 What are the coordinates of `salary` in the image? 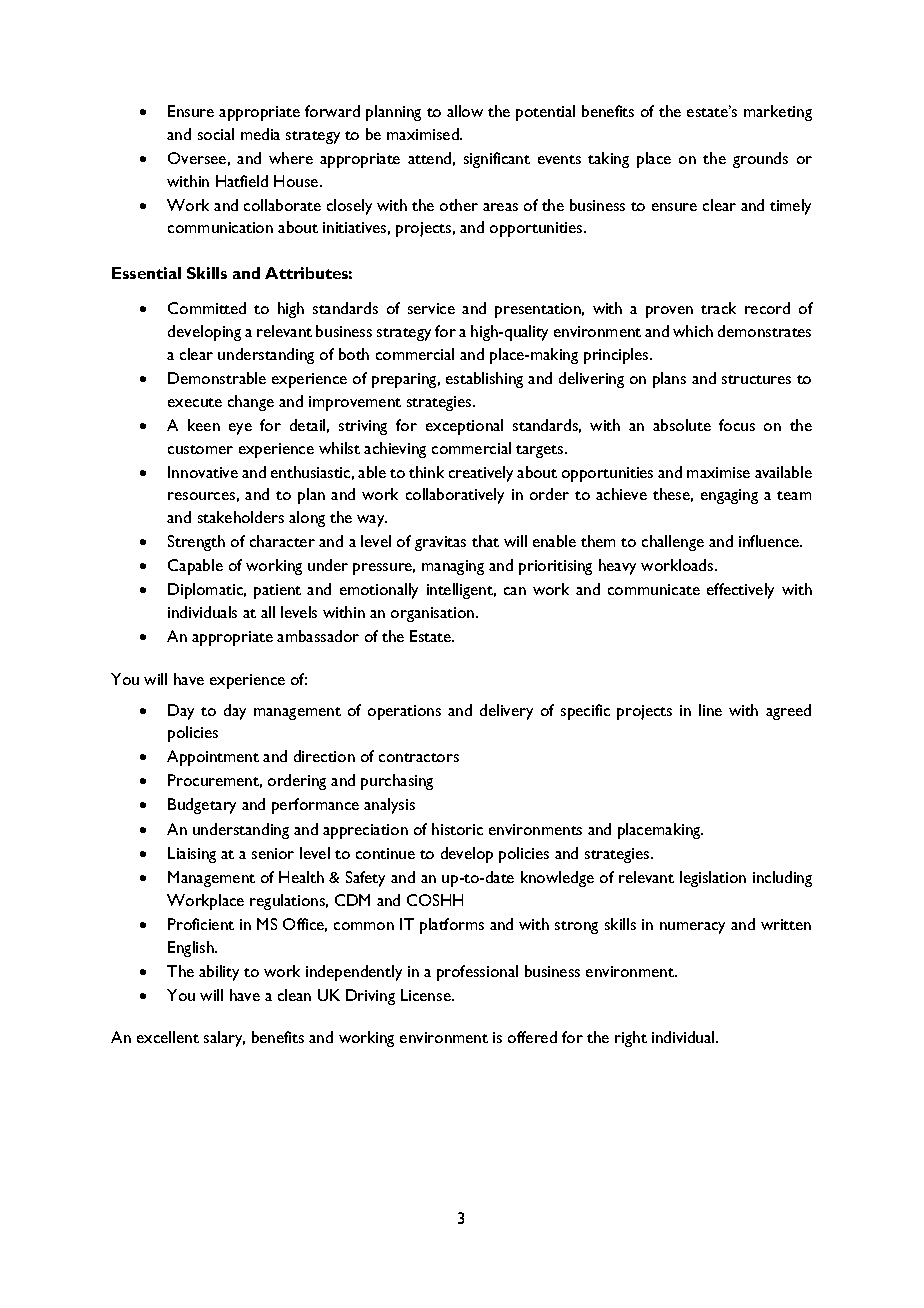 It's located at (224, 1039).
